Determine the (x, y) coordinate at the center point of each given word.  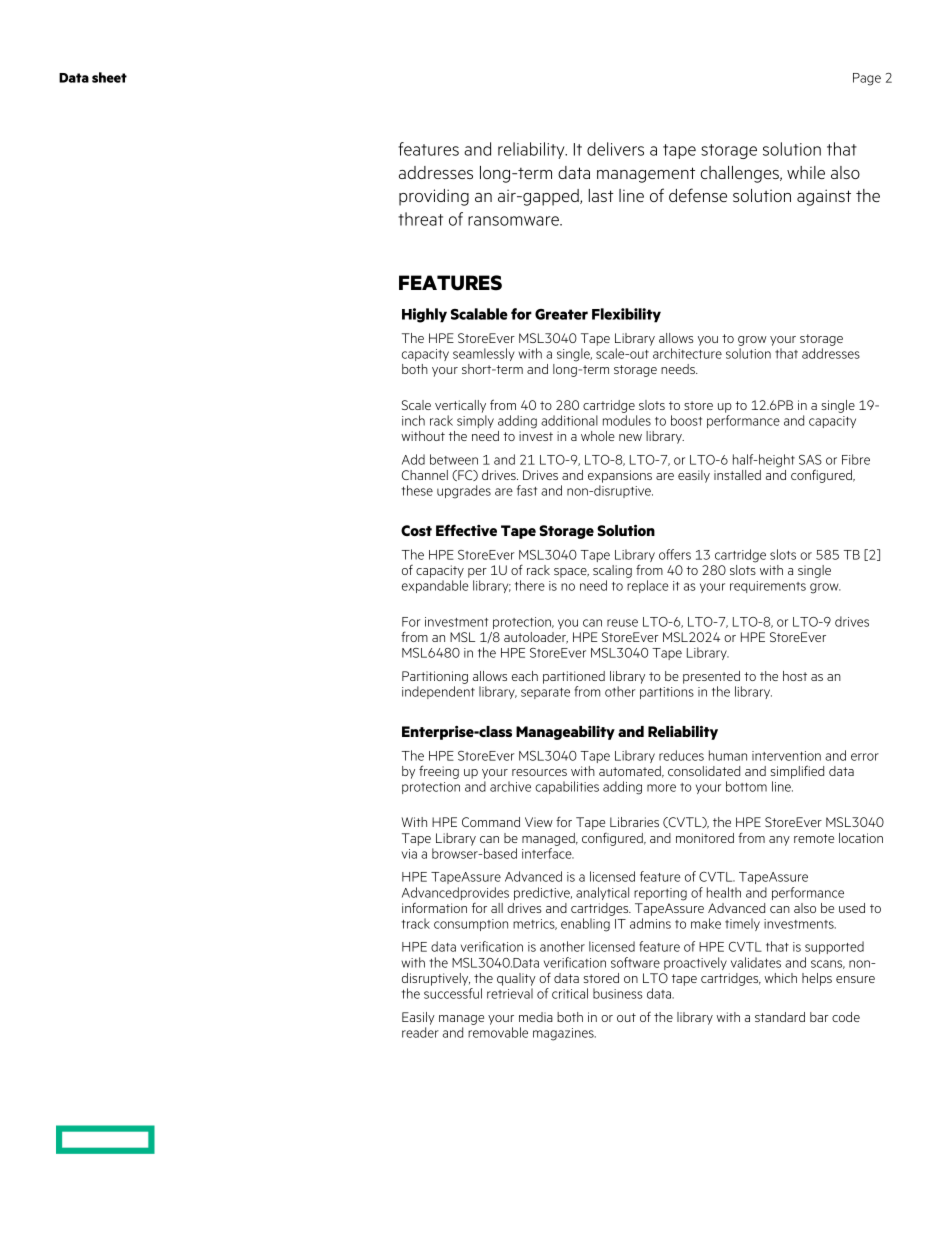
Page (867, 79)
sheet (109, 77)
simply (475, 421)
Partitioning (435, 677)
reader (420, 1032)
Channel (425, 475)
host (795, 676)
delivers (615, 149)
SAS (810, 460)
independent (438, 692)
